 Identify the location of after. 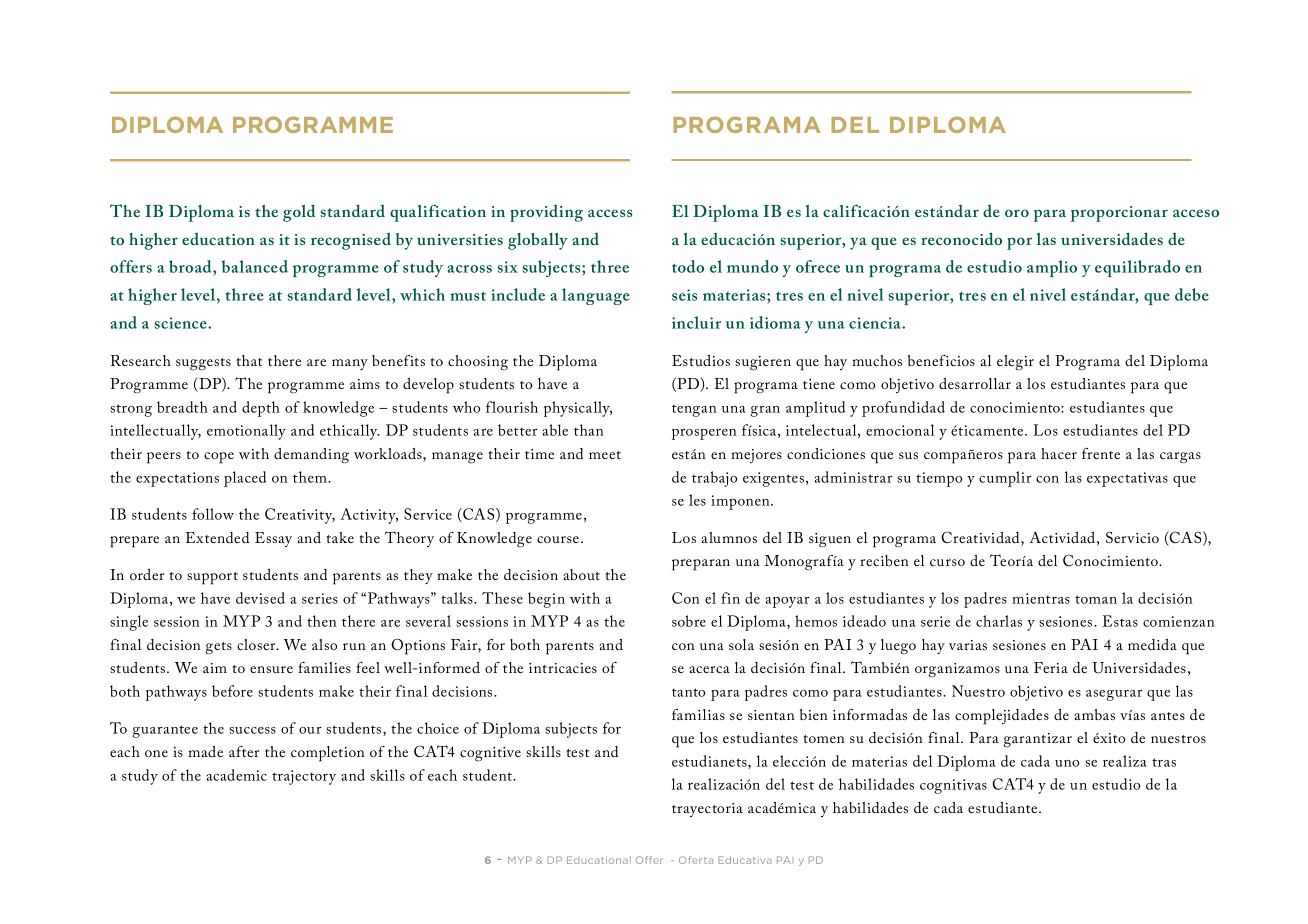
(244, 751).
